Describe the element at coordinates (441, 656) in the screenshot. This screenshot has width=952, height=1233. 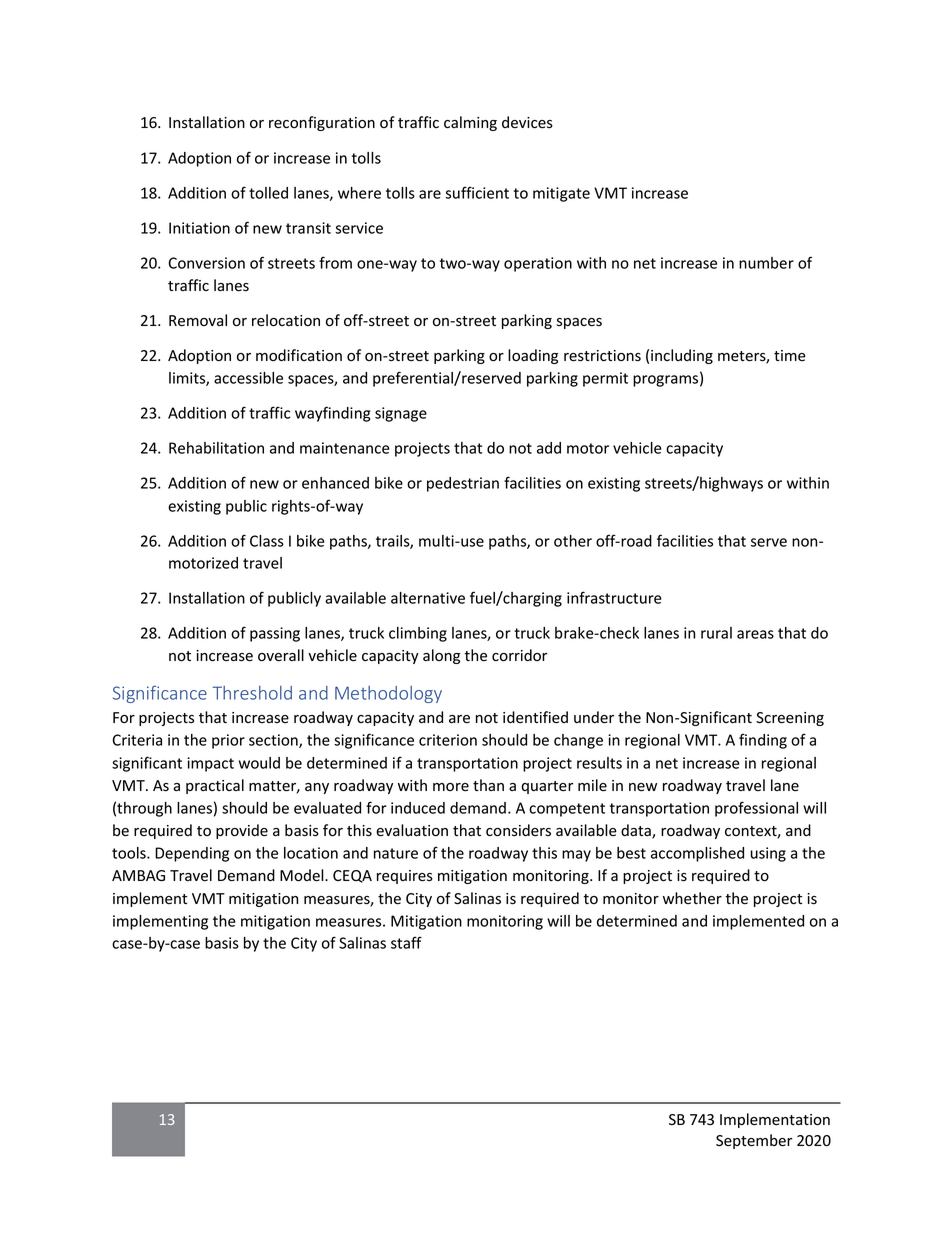
I see `along` at that location.
